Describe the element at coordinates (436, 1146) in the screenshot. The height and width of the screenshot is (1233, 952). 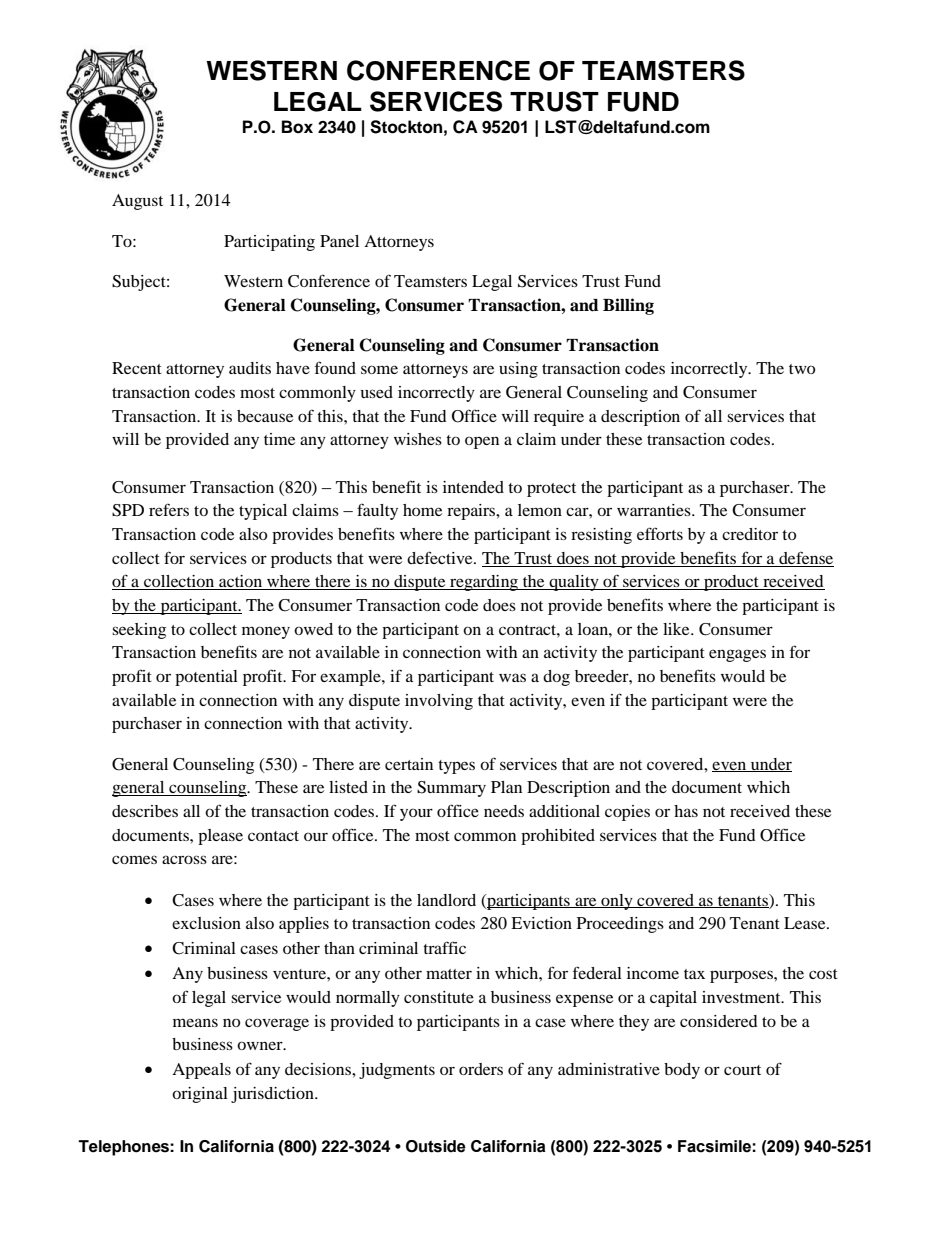
I see `Outside` at that location.
